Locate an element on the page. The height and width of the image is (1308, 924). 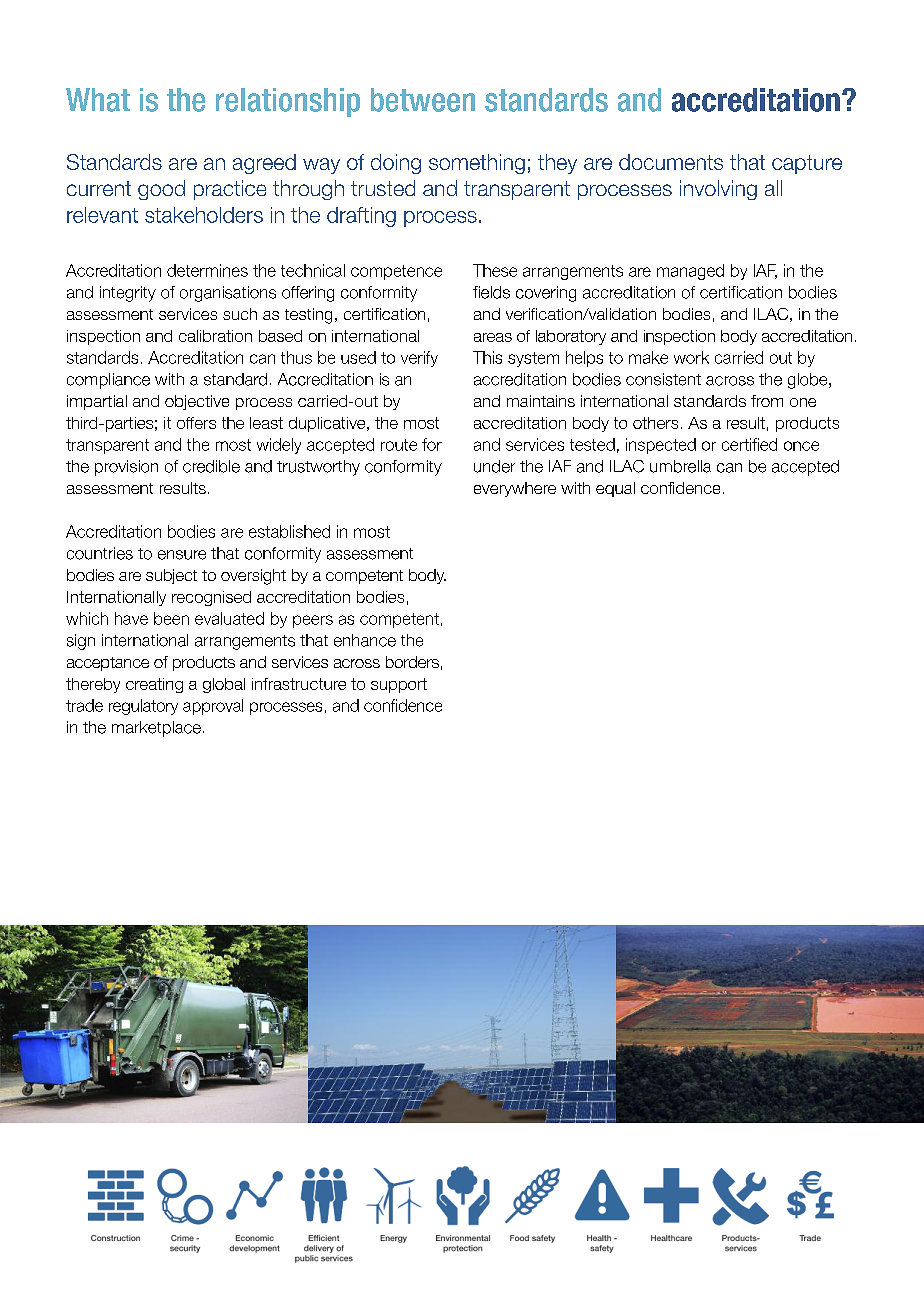
ensure is located at coordinates (182, 555).
